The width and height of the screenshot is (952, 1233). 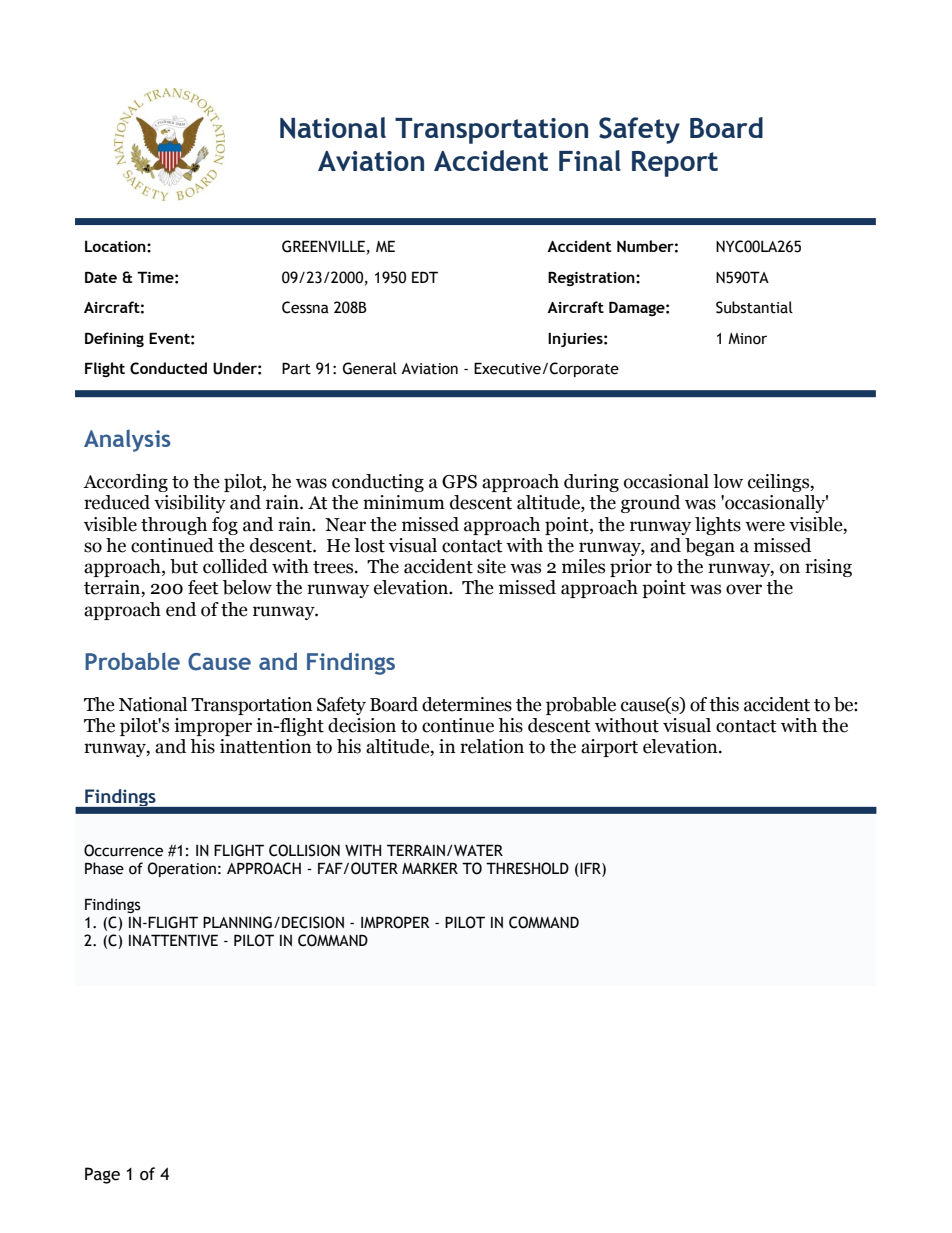 What do you see at coordinates (102, 1175) in the screenshot?
I see `Page` at bounding box center [102, 1175].
